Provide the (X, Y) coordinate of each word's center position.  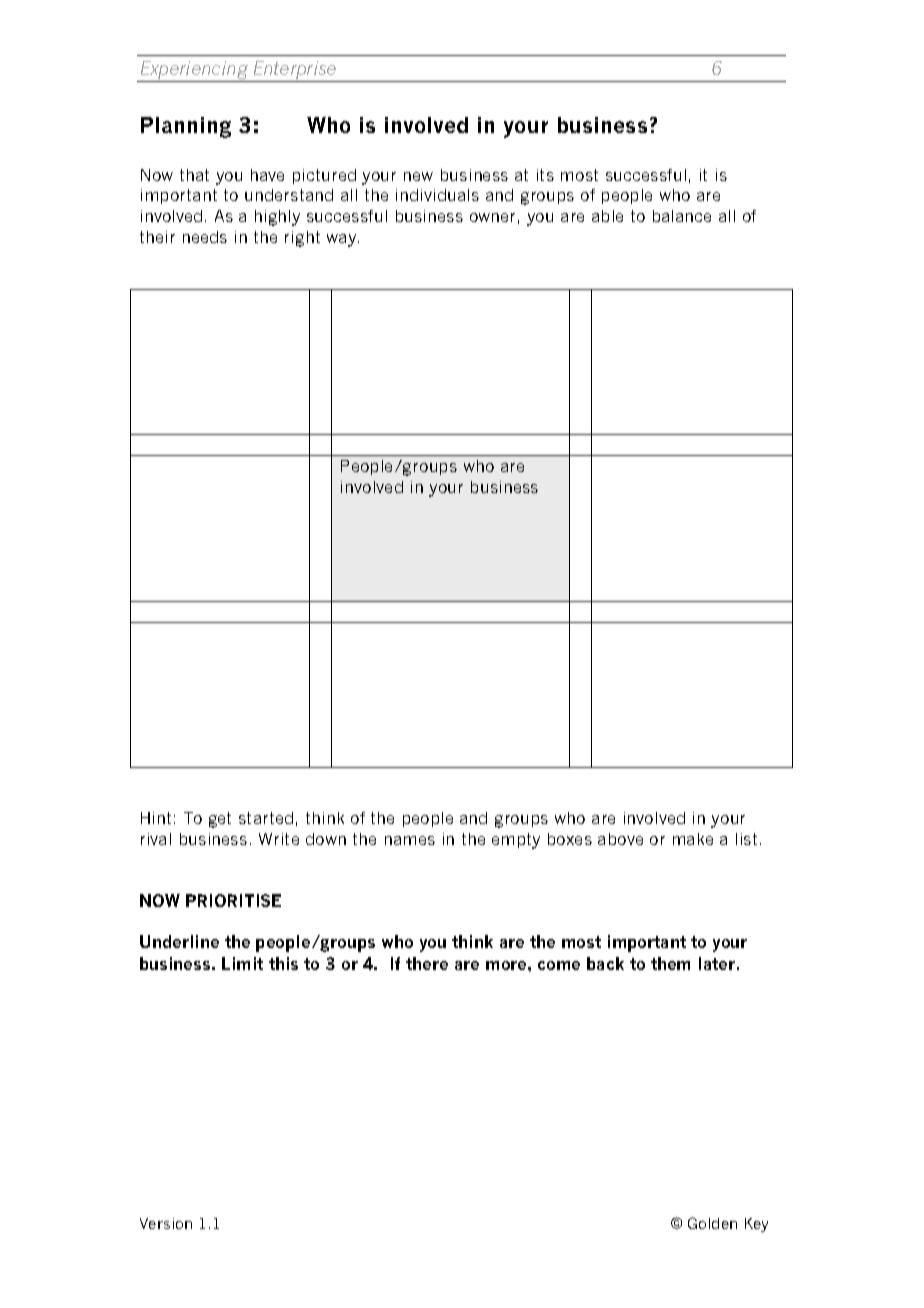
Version (166, 1223)
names (410, 840)
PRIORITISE (233, 900)
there (427, 963)
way (343, 240)
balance (682, 216)
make (693, 839)
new (418, 176)
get (220, 820)
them (670, 963)
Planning (186, 127)
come (559, 965)
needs (205, 237)
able (607, 216)
